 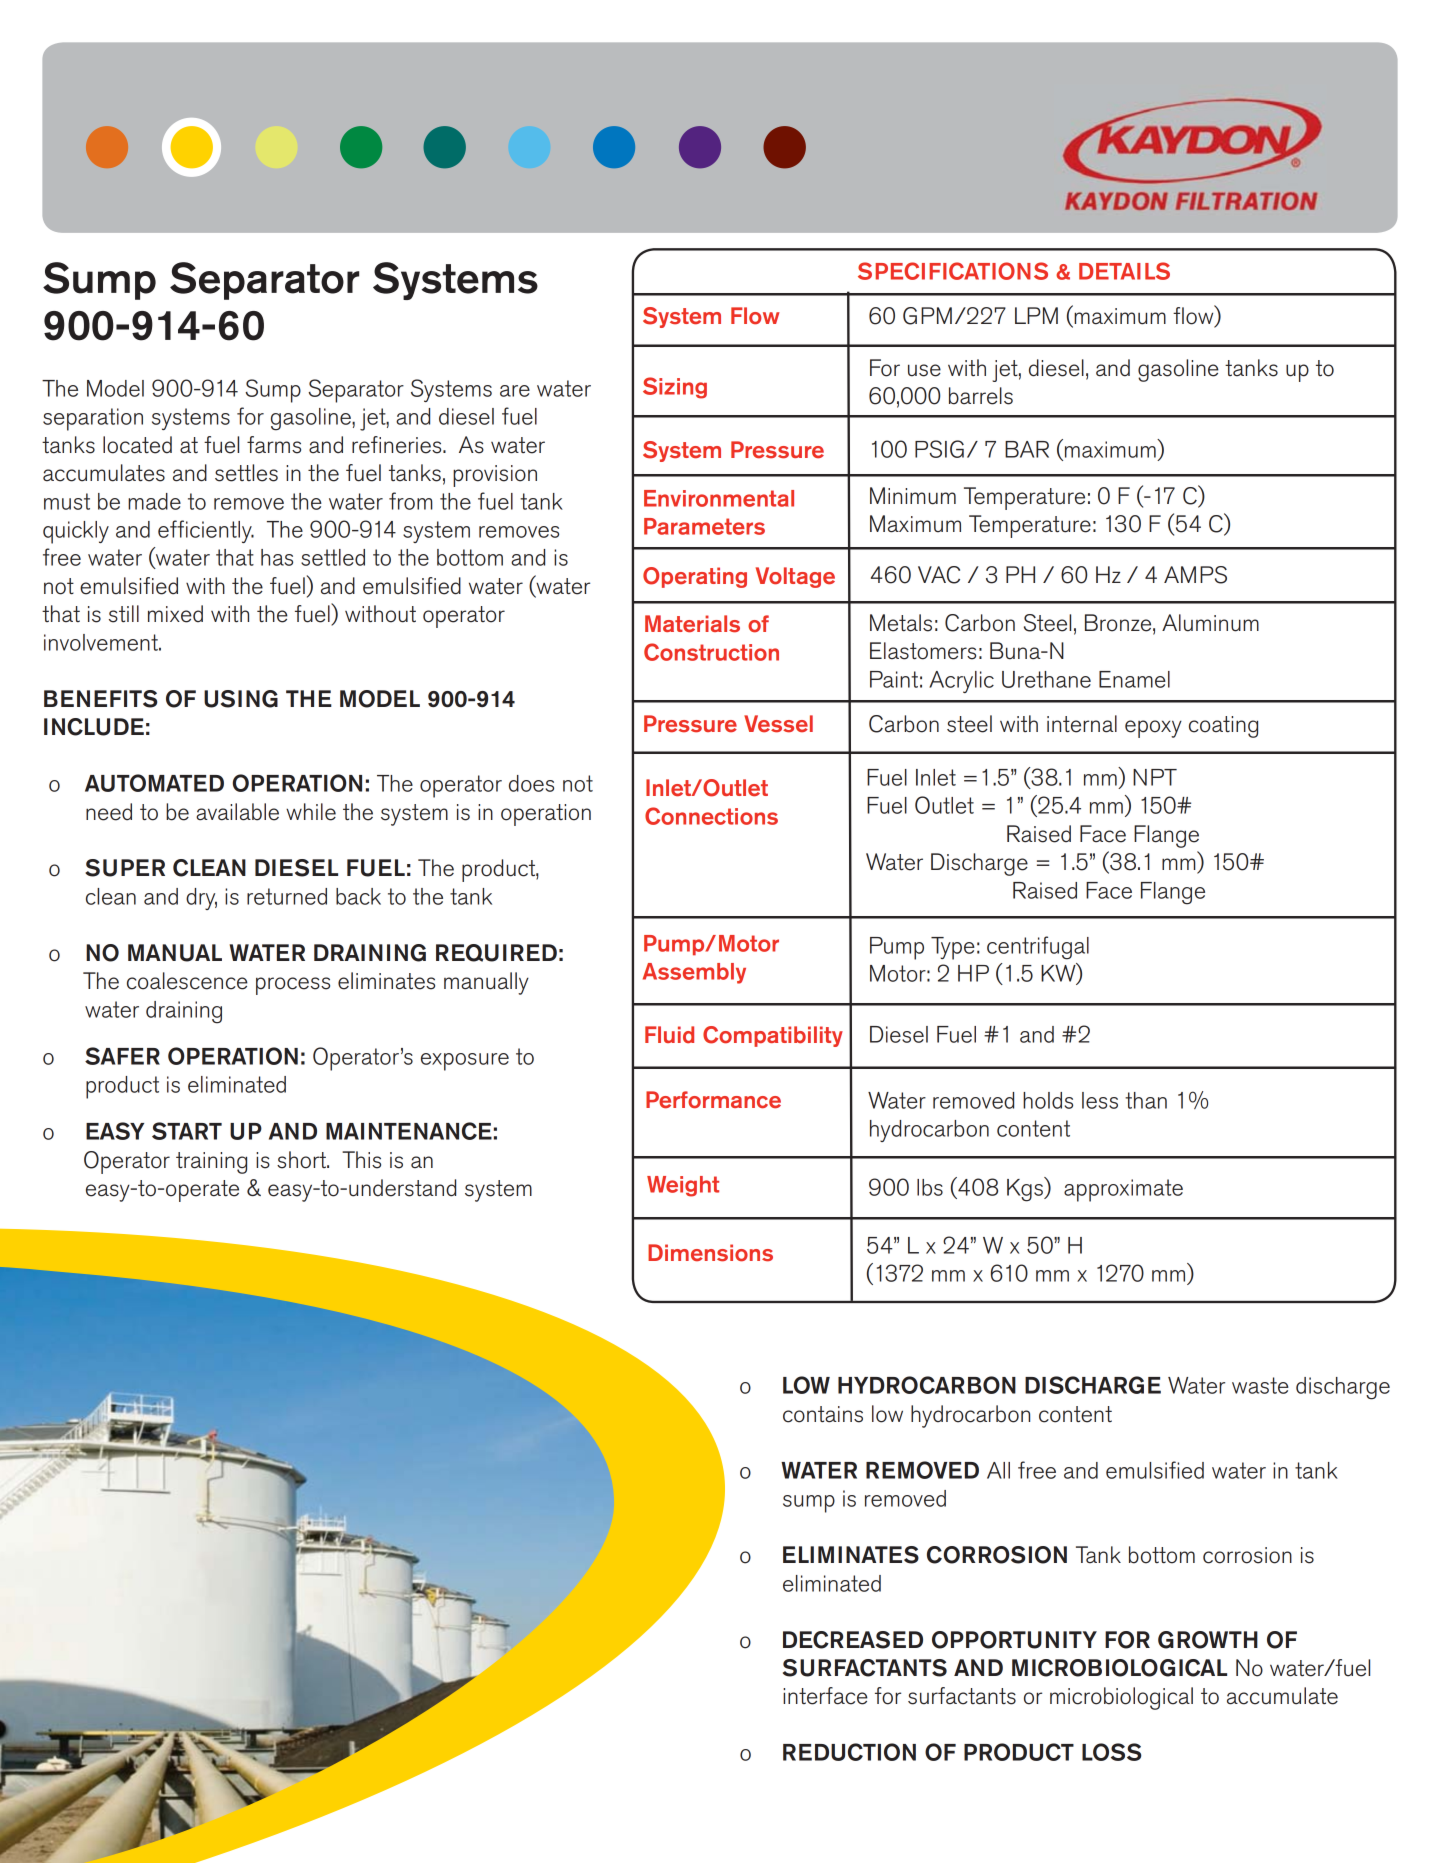 I want to click on LOSS, so click(x=1111, y=1752).
